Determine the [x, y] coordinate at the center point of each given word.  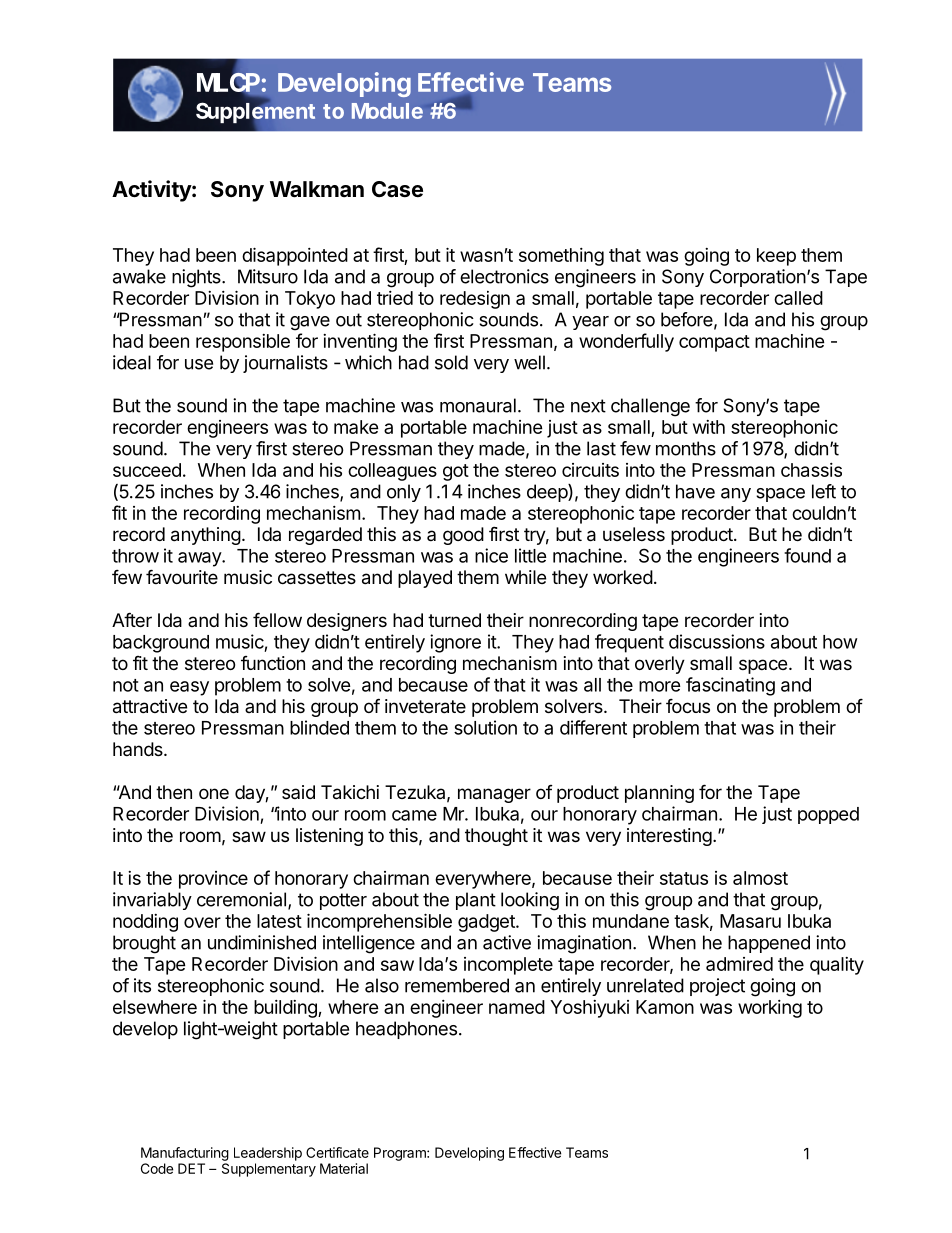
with [709, 427]
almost [760, 878]
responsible [243, 343]
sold [451, 362]
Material [344, 1168]
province [213, 880]
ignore [455, 643]
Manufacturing [185, 1154]
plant [476, 901]
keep [776, 257]
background [161, 644]
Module [387, 111]
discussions [717, 641]
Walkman [317, 189]
